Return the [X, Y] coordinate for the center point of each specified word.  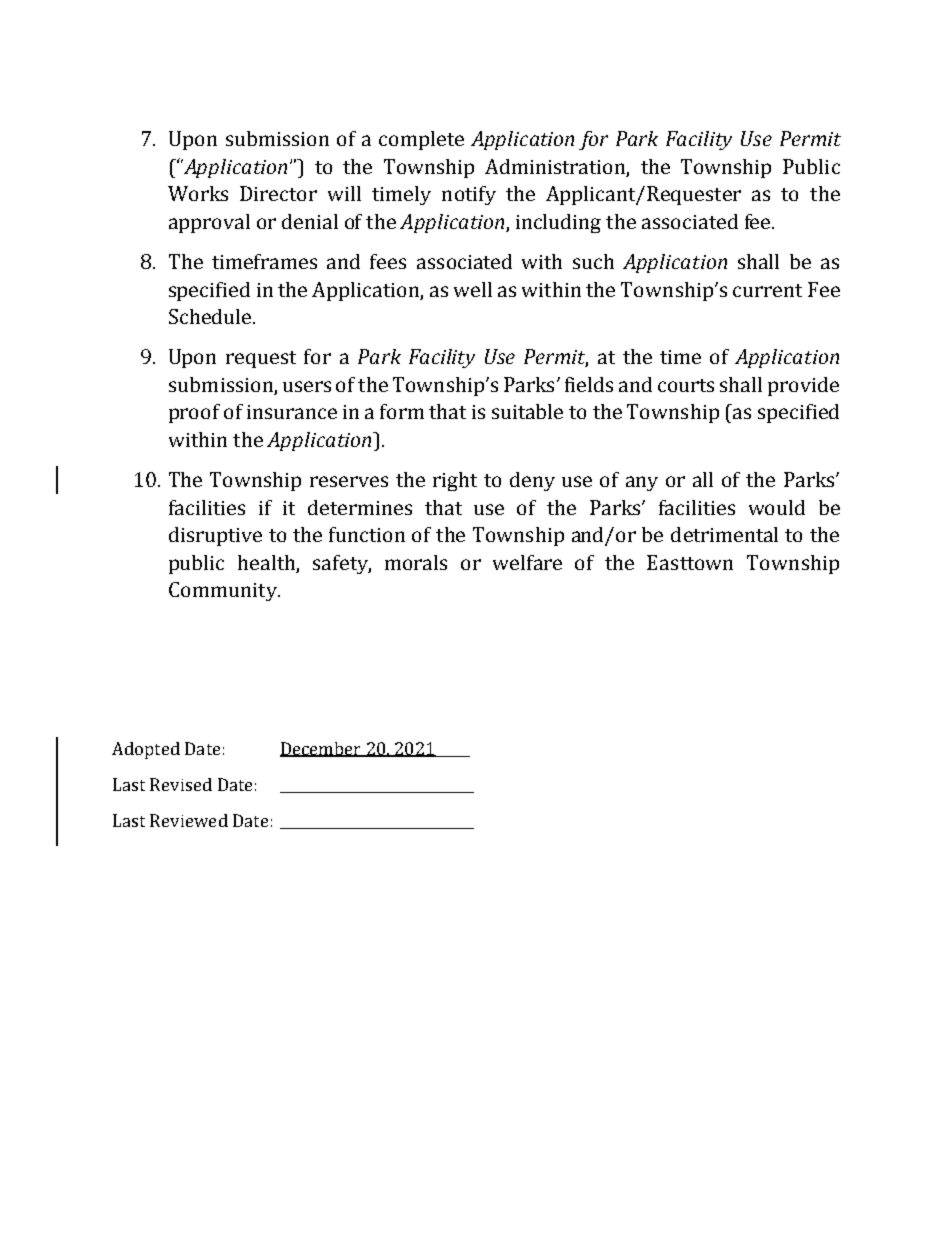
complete [421, 140]
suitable [527, 411]
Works [198, 193]
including [558, 223]
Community [224, 591]
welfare [527, 562]
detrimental [724, 534]
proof [194, 413]
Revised [181, 784]
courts [686, 385]
